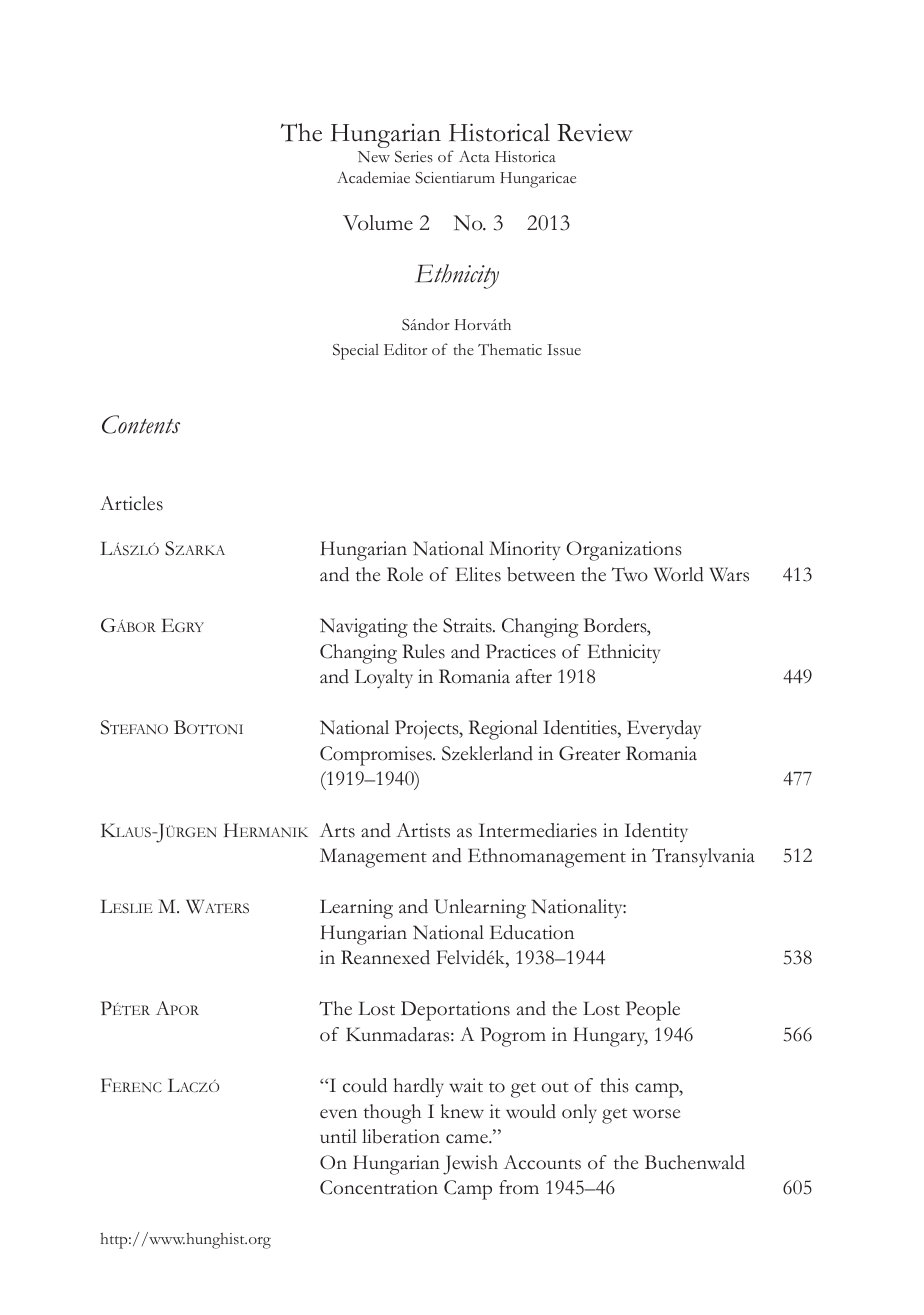  What do you see at coordinates (414, 157) in the screenshot?
I see `Series` at bounding box center [414, 157].
